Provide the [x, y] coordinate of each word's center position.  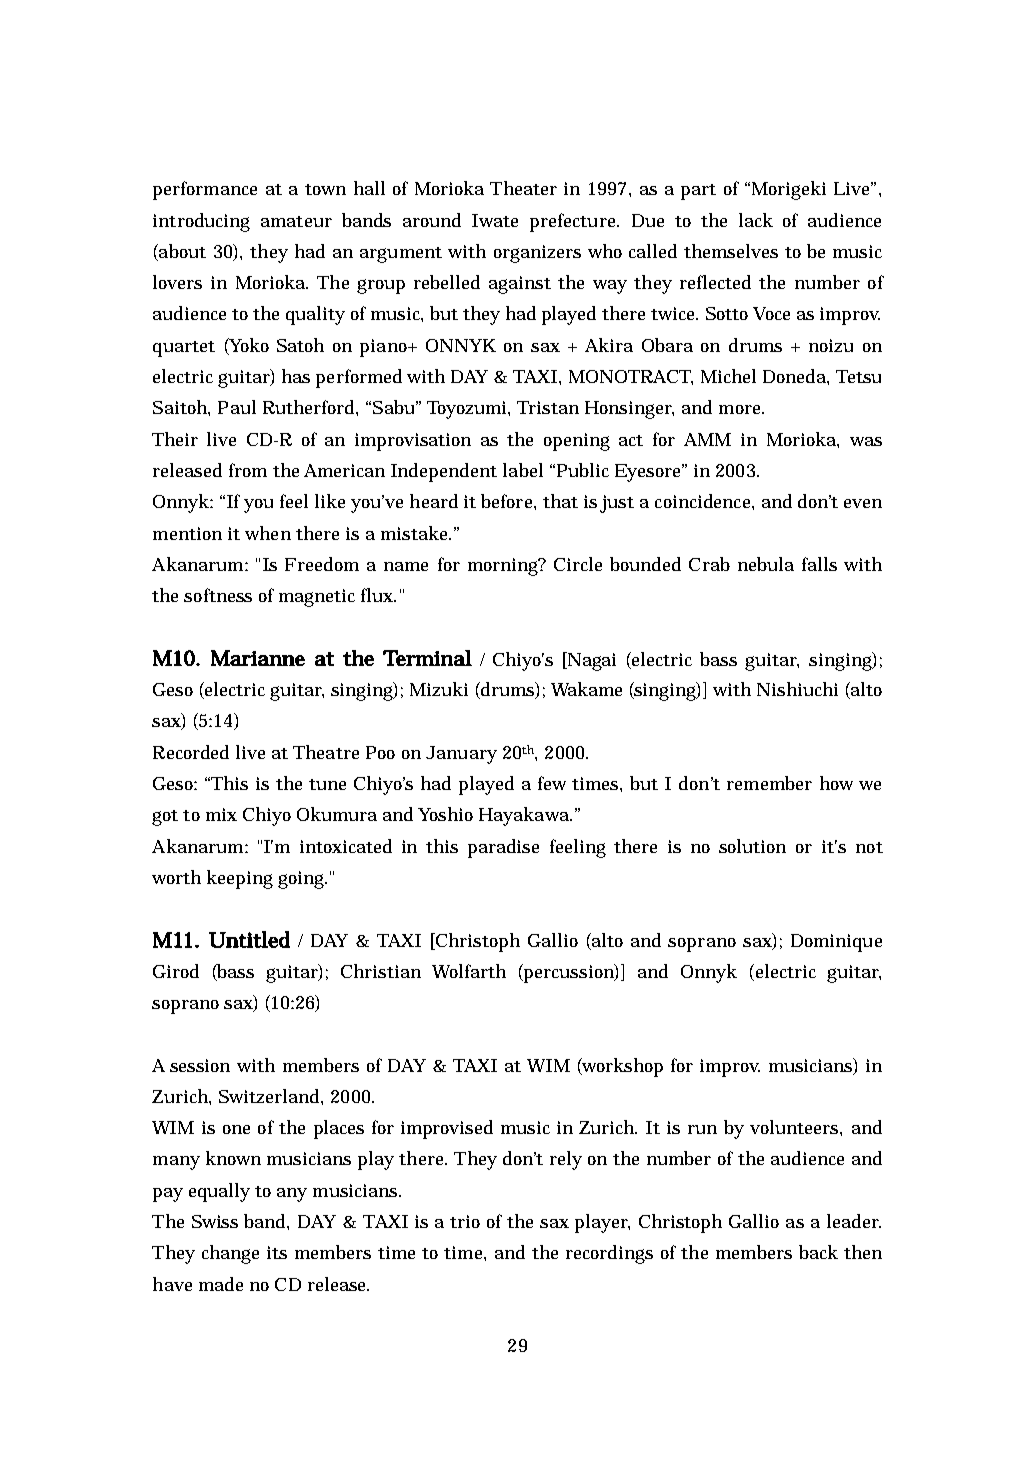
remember [769, 783]
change [230, 1254]
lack [756, 220]
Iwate [495, 220]
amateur [296, 221]
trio [465, 1221]
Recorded [191, 752]
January [461, 755]
